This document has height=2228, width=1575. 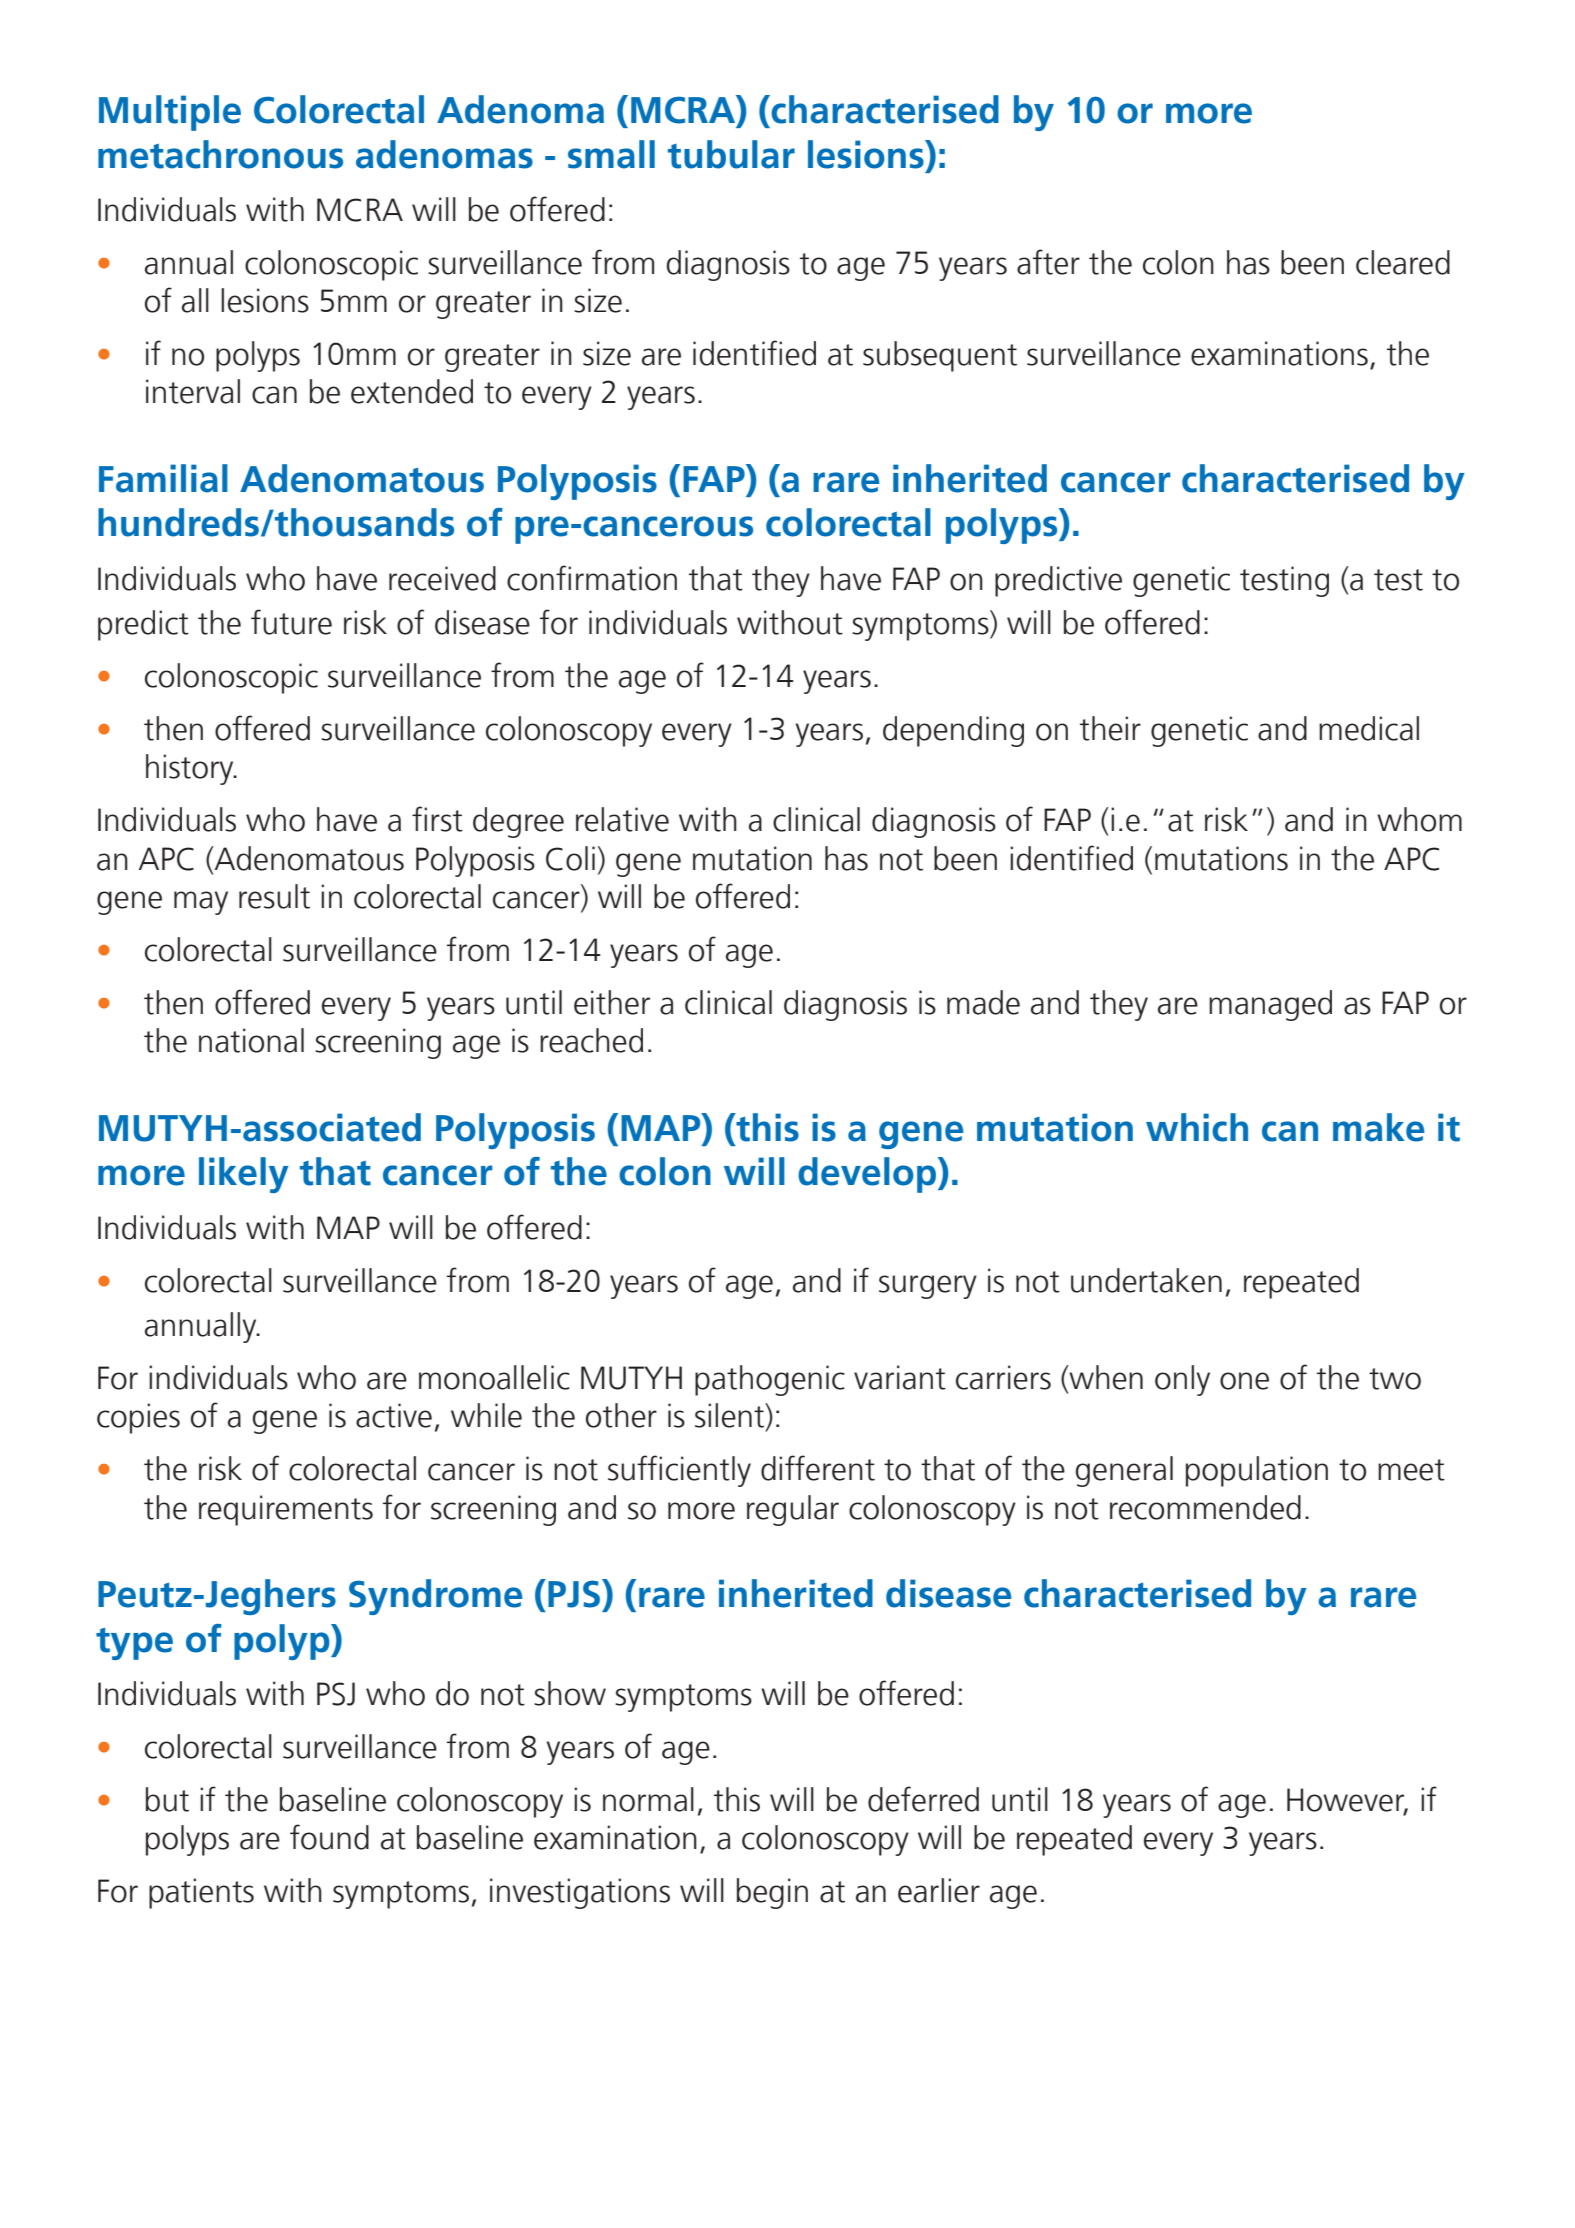 I want to click on undertaken, so click(x=1146, y=1280).
